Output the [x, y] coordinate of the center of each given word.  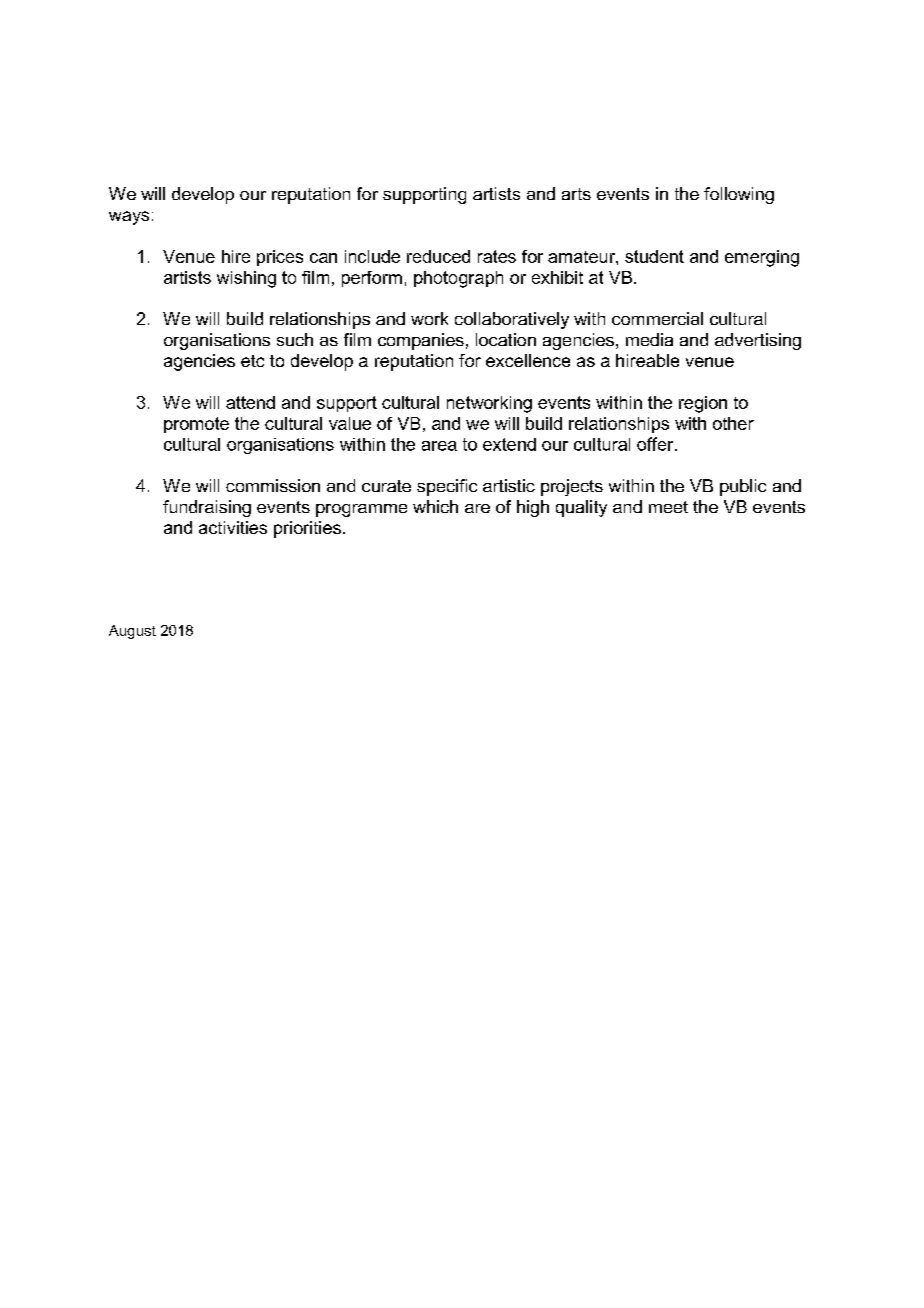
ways [129, 218]
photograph [458, 279]
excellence [528, 360]
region [703, 404]
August [132, 632]
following [739, 195]
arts [576, 194]
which [435, 506]
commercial [657, 318]
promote [196, 425]
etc [252, 361]
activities [233, 527]
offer [656, 444]
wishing [246, 279]
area [439, 446]
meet [668, 507]
